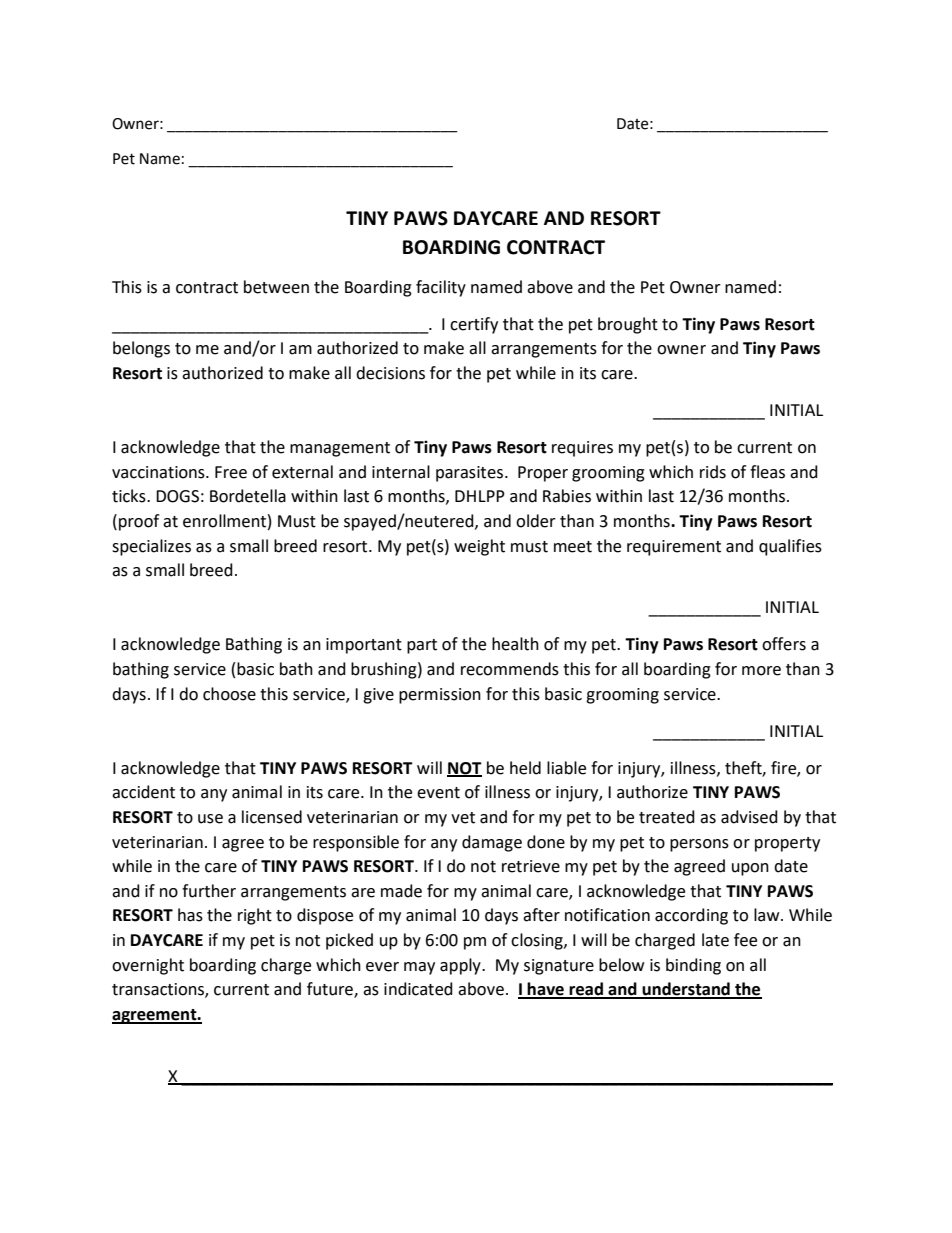 Image resolution: width=952 pixels, height=1233 pixels. Describe the element at coordinates (784, 644) in the document. I see `offers` at that location.
